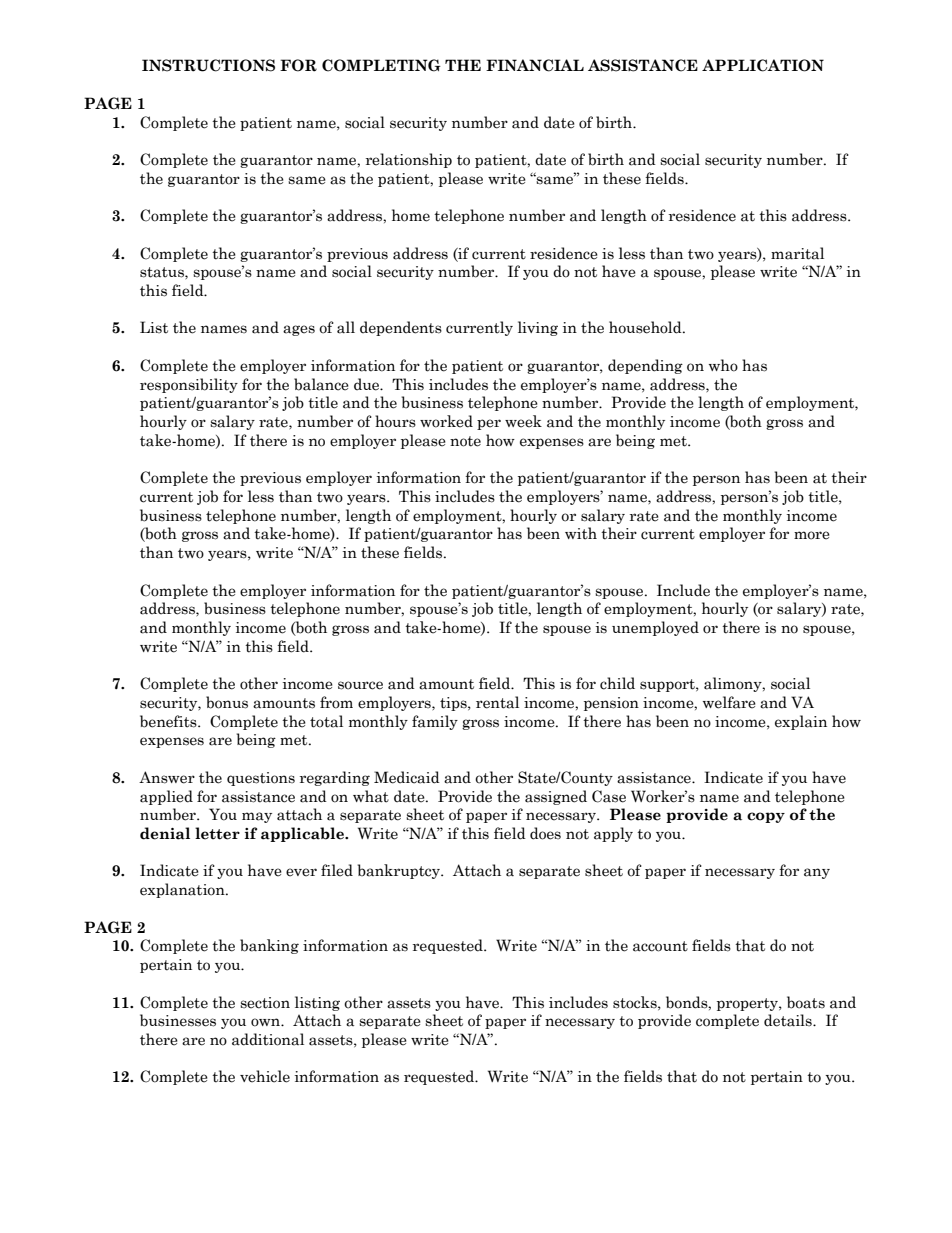 This screenshot has width=952, height=1233. What do you see at coordinates (208, 65) in the screenshot?
I see `INSTRUCTIONS` at bounding box center [208, 65].
